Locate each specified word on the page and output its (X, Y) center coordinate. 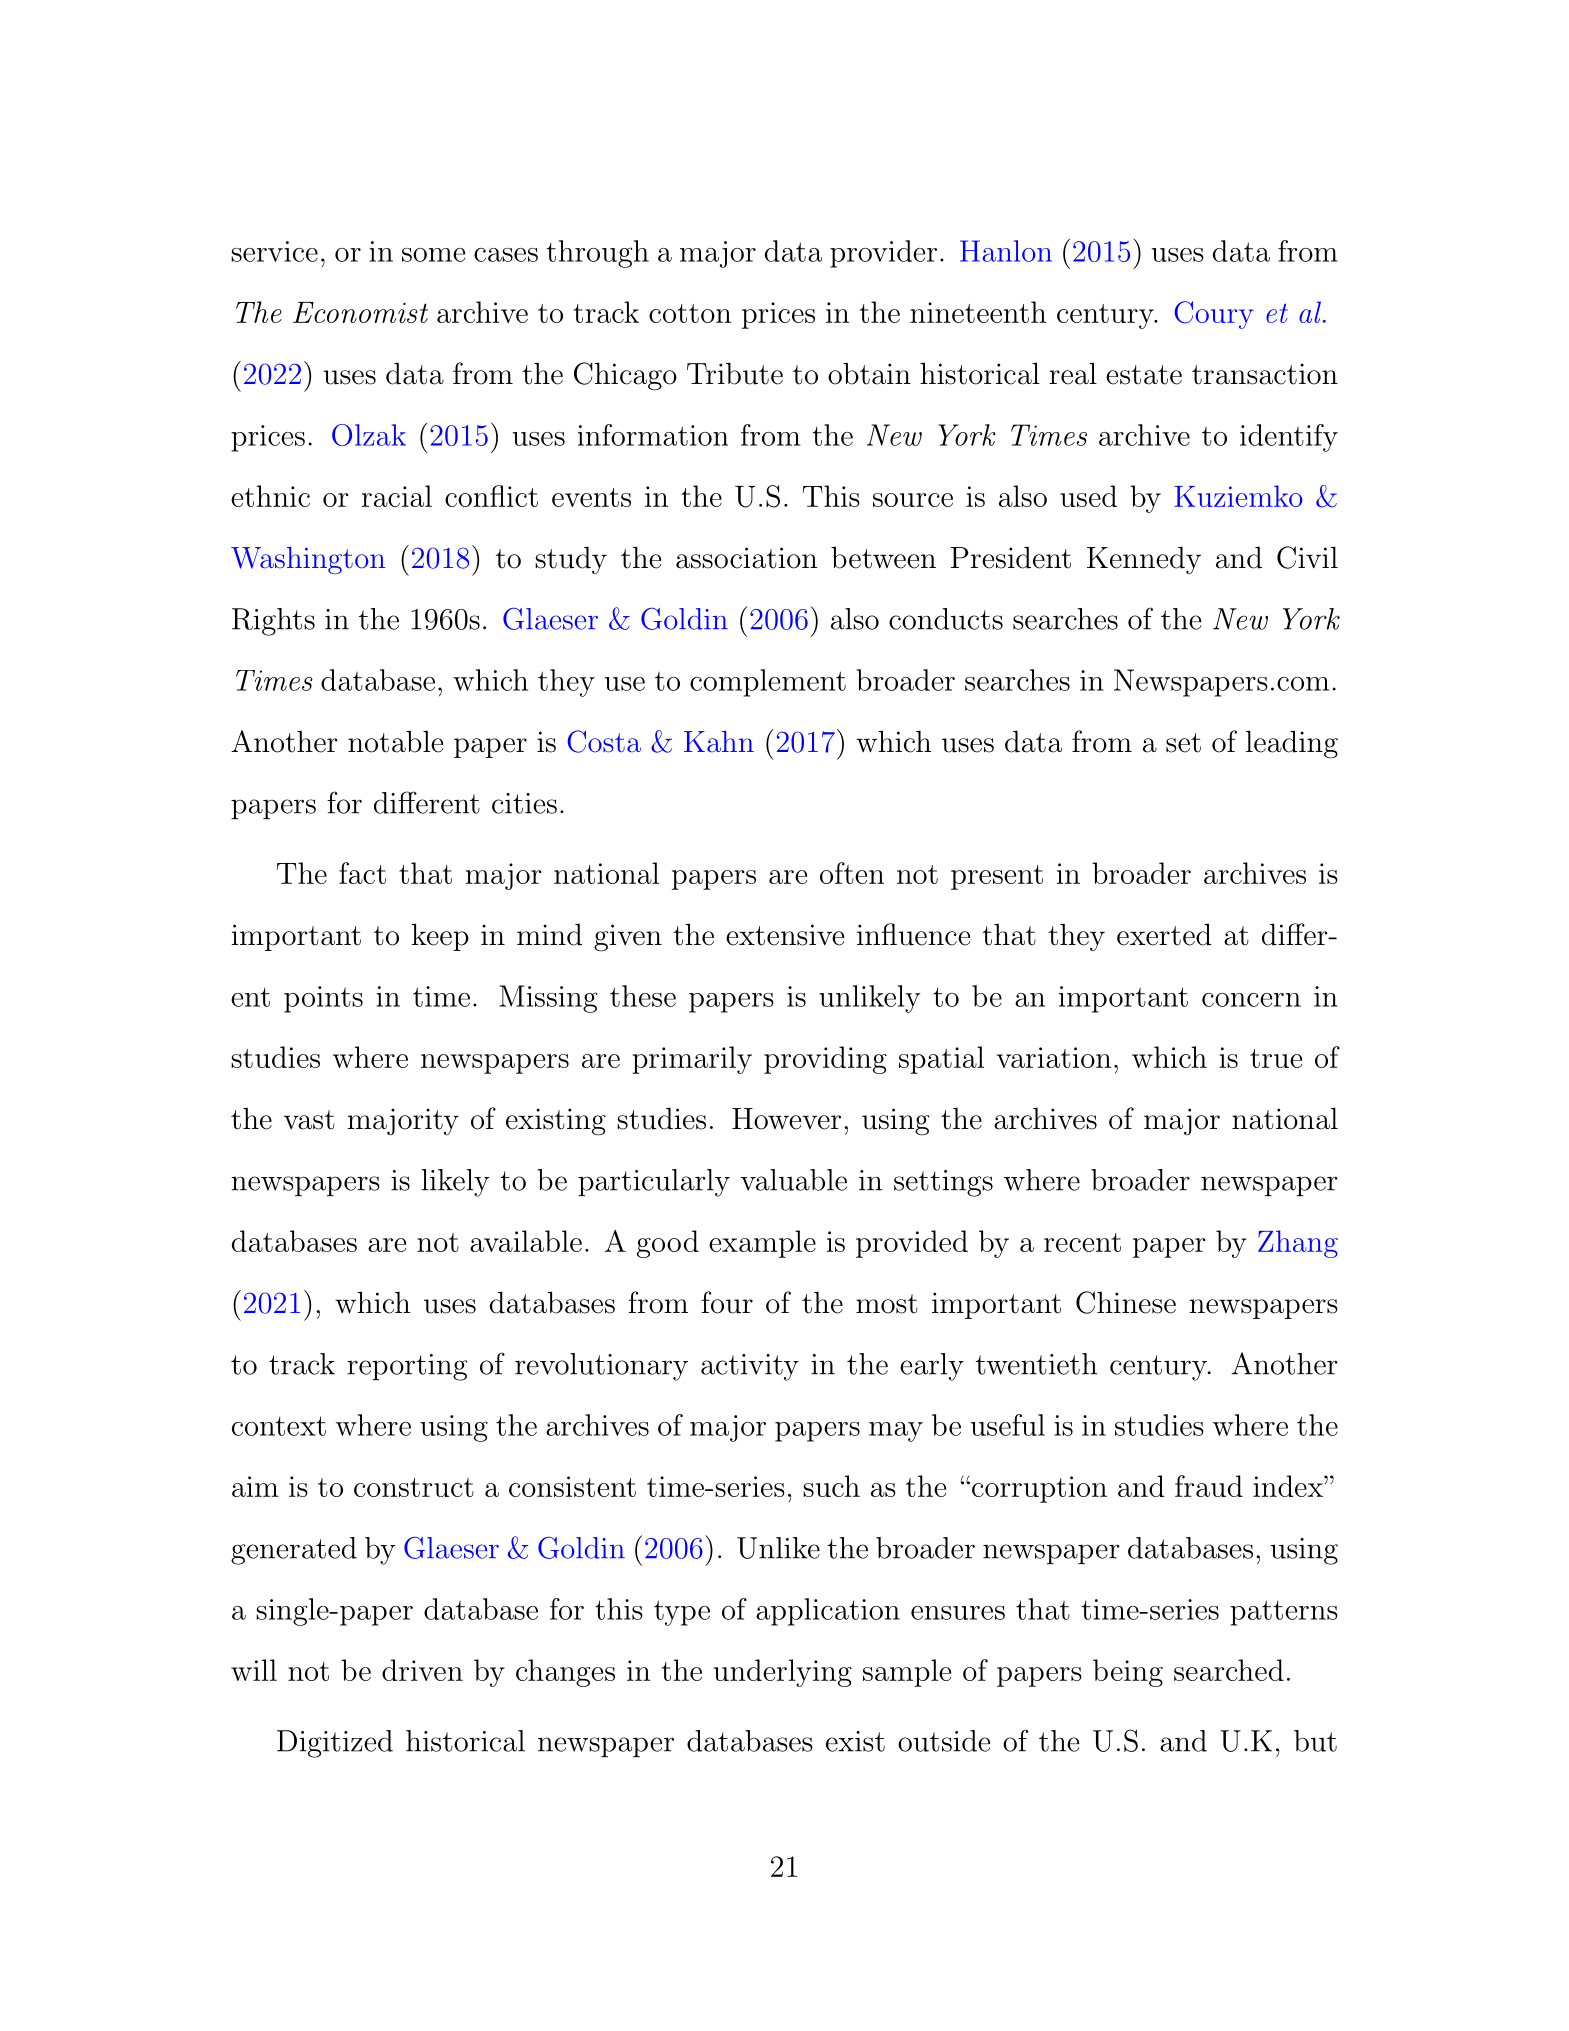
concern (1251, 1000)
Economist (360, 312)
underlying (783, 1673)
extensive (785, 935)
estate (1144, 375)
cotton (690, 313)
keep (440, 937)
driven (422, 1670)
